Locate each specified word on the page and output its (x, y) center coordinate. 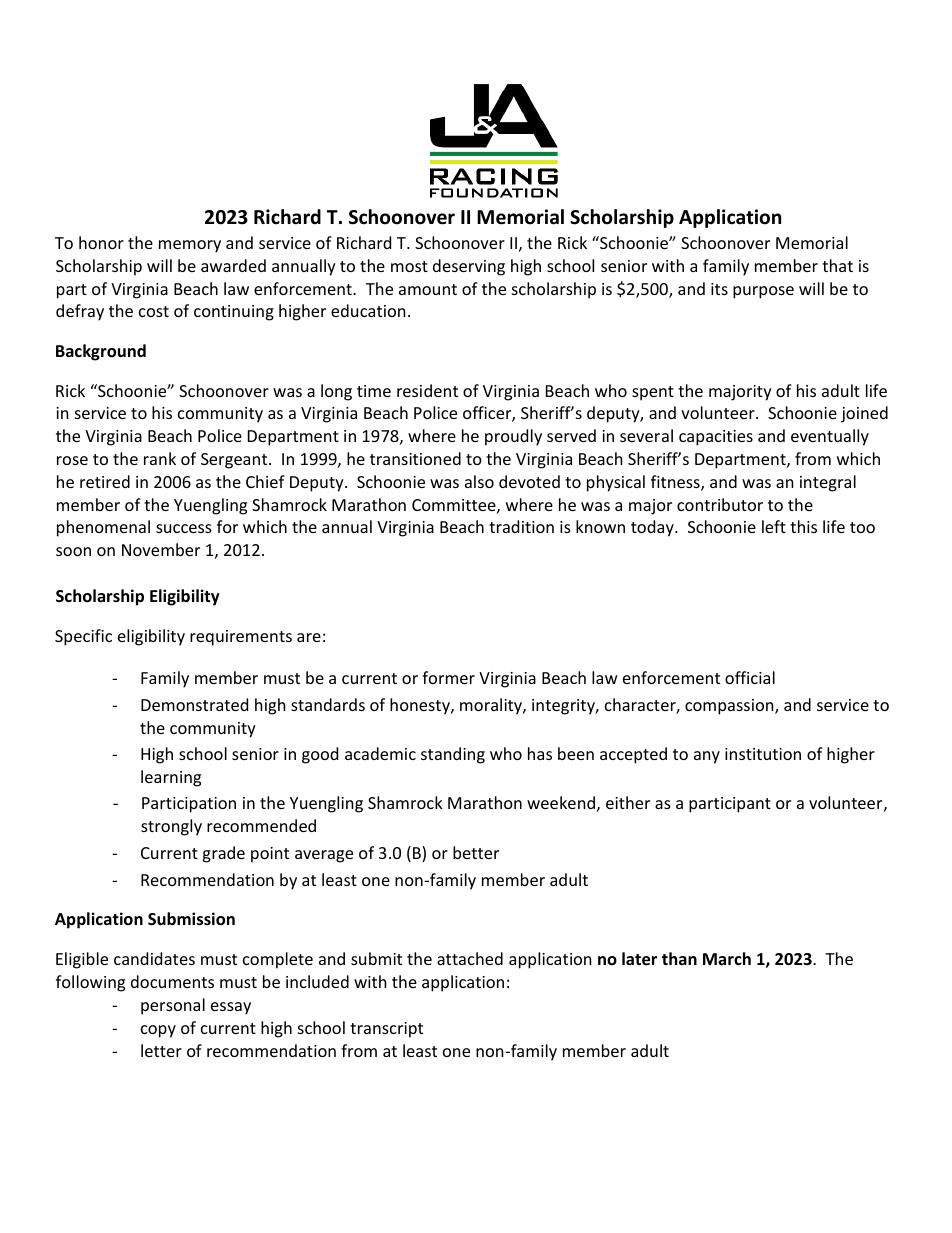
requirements (241, 638)
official (750, 677)
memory (190, 246)
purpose (763, 292)
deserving (469, 267)
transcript (386, 1030)
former (448, 677)
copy (158, 1031)
